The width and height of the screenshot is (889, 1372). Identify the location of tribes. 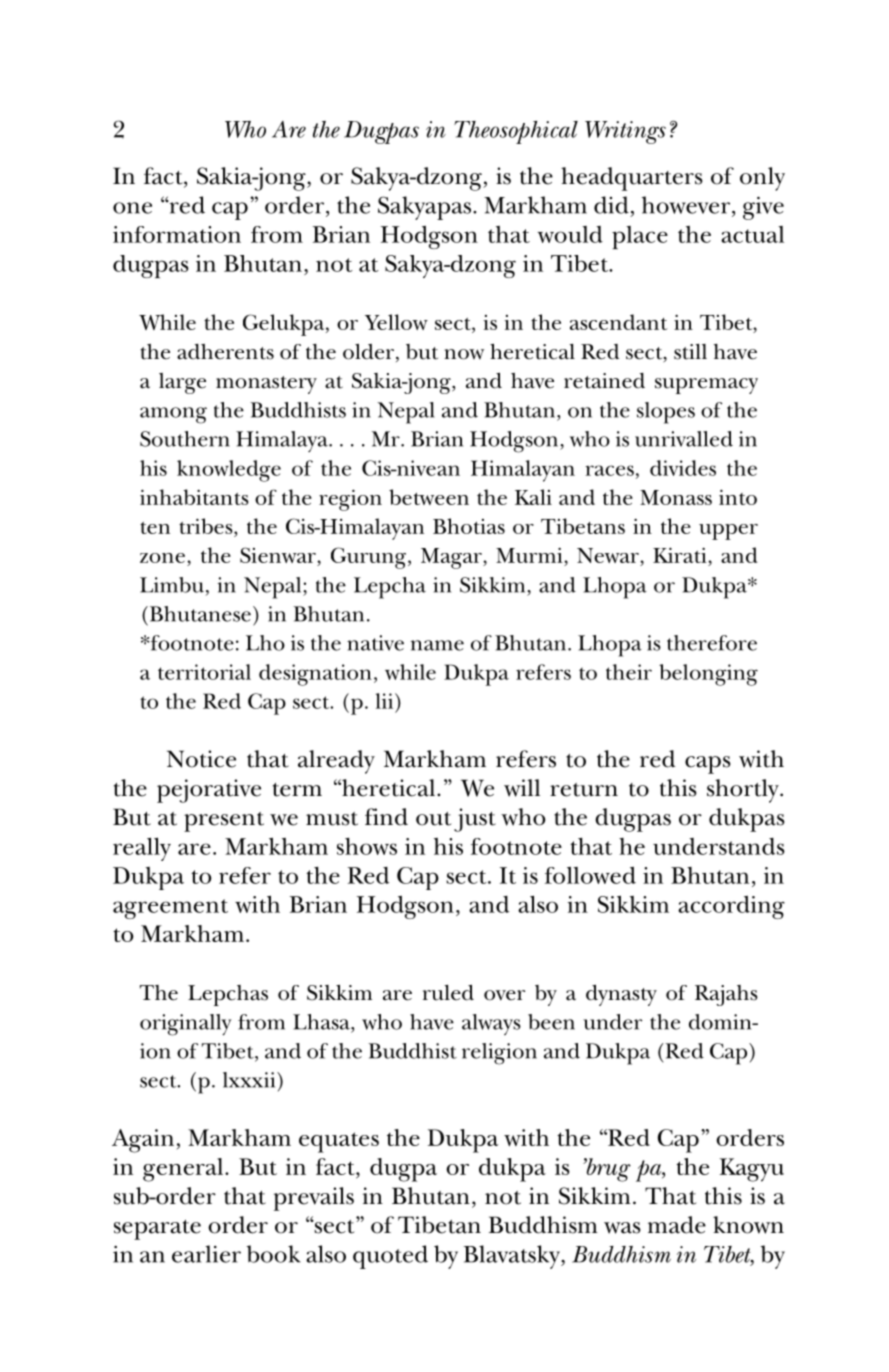
(207, 526).
